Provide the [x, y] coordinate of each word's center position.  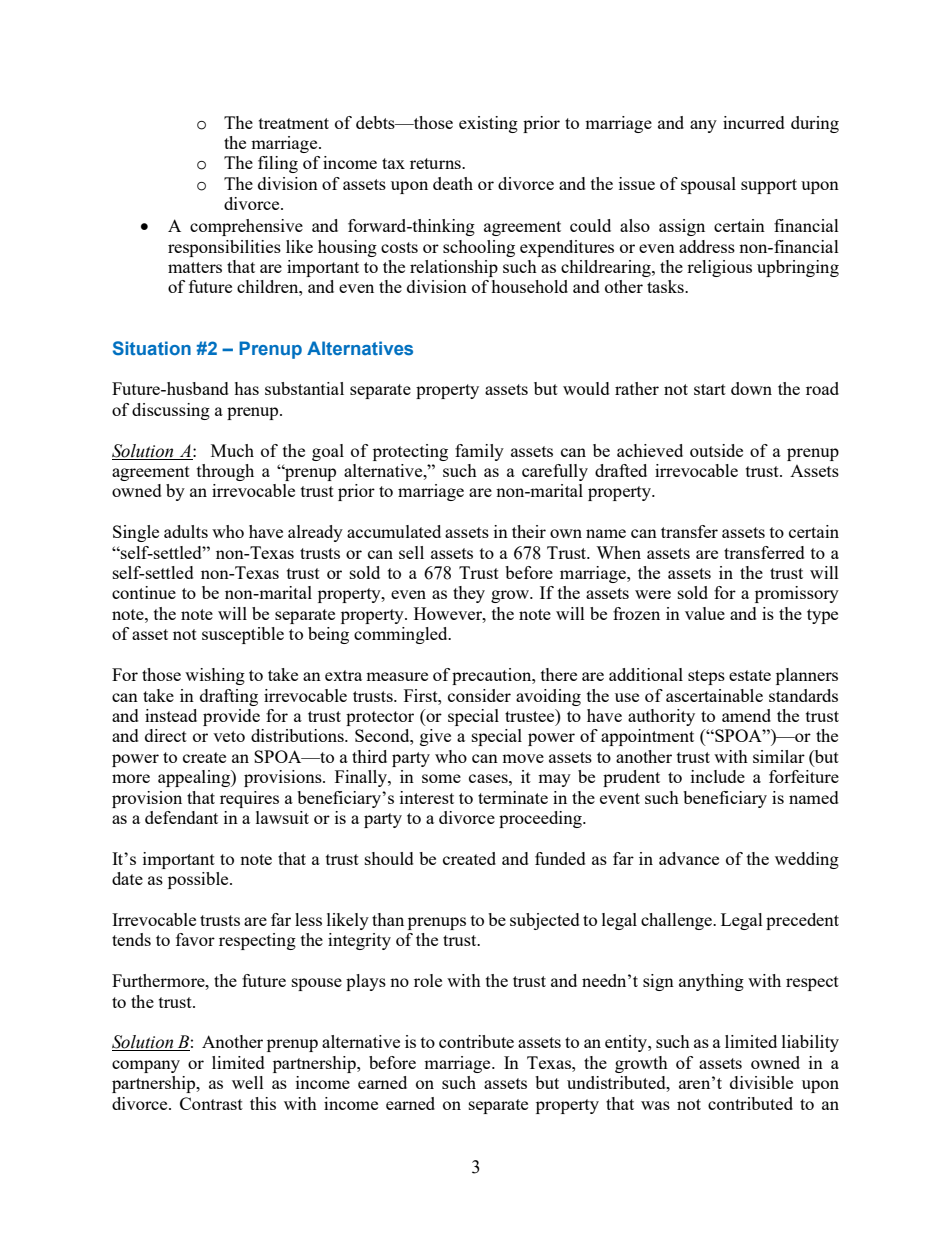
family [479, 452]
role [428, 980]
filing [278, 164]
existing [488, 124]
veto [229, 736]
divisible [761, 1082]
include [718, 776]
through [225, 472]
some [441, 778]
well [248, 1082]
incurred [754, 122]
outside [716, 450]
